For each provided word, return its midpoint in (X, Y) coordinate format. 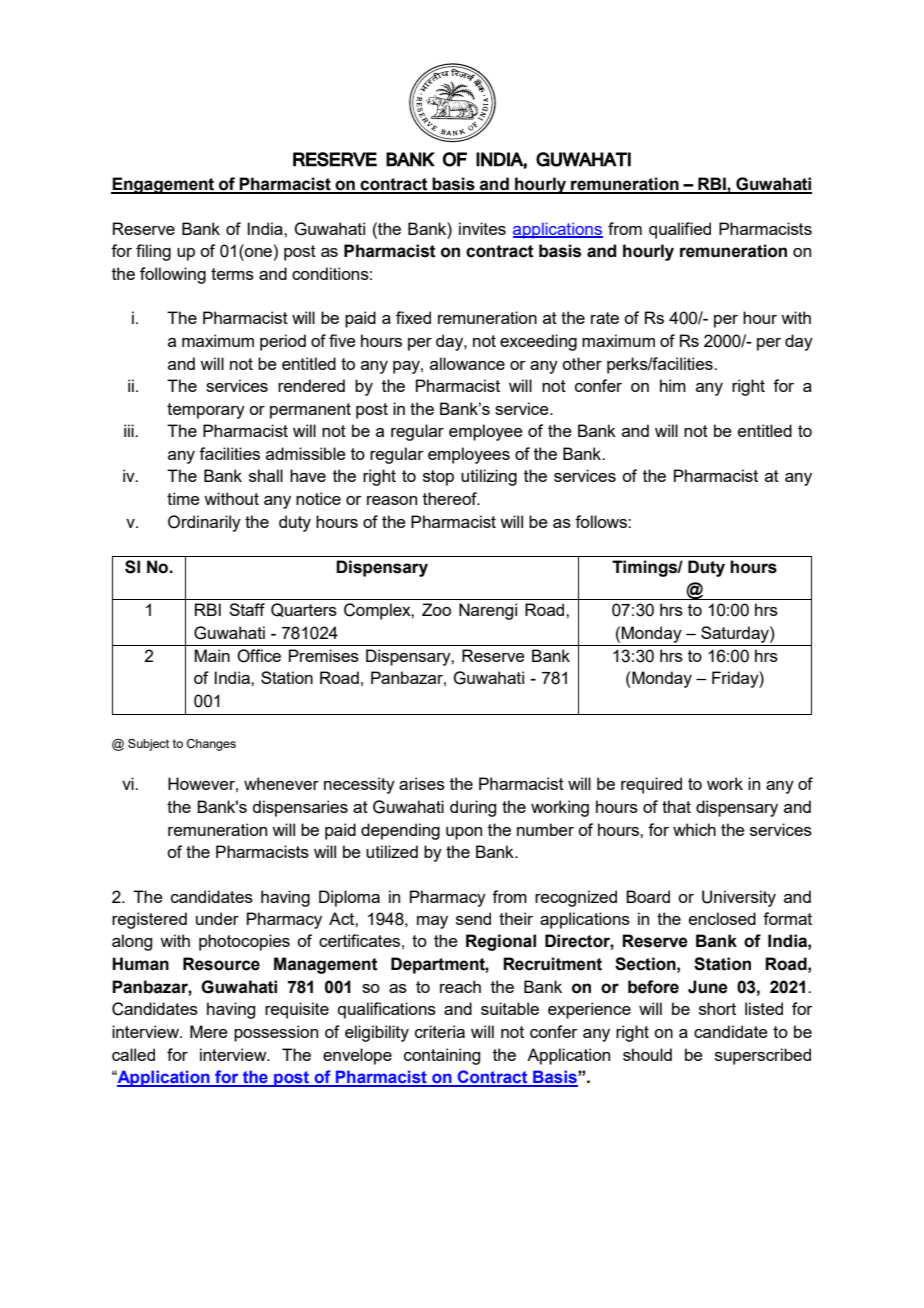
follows (602, 521)
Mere (209, 1031)
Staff (247, 609)
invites (482, 228)
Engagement (164, 185)
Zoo (436, 609)
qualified (680, 230)
